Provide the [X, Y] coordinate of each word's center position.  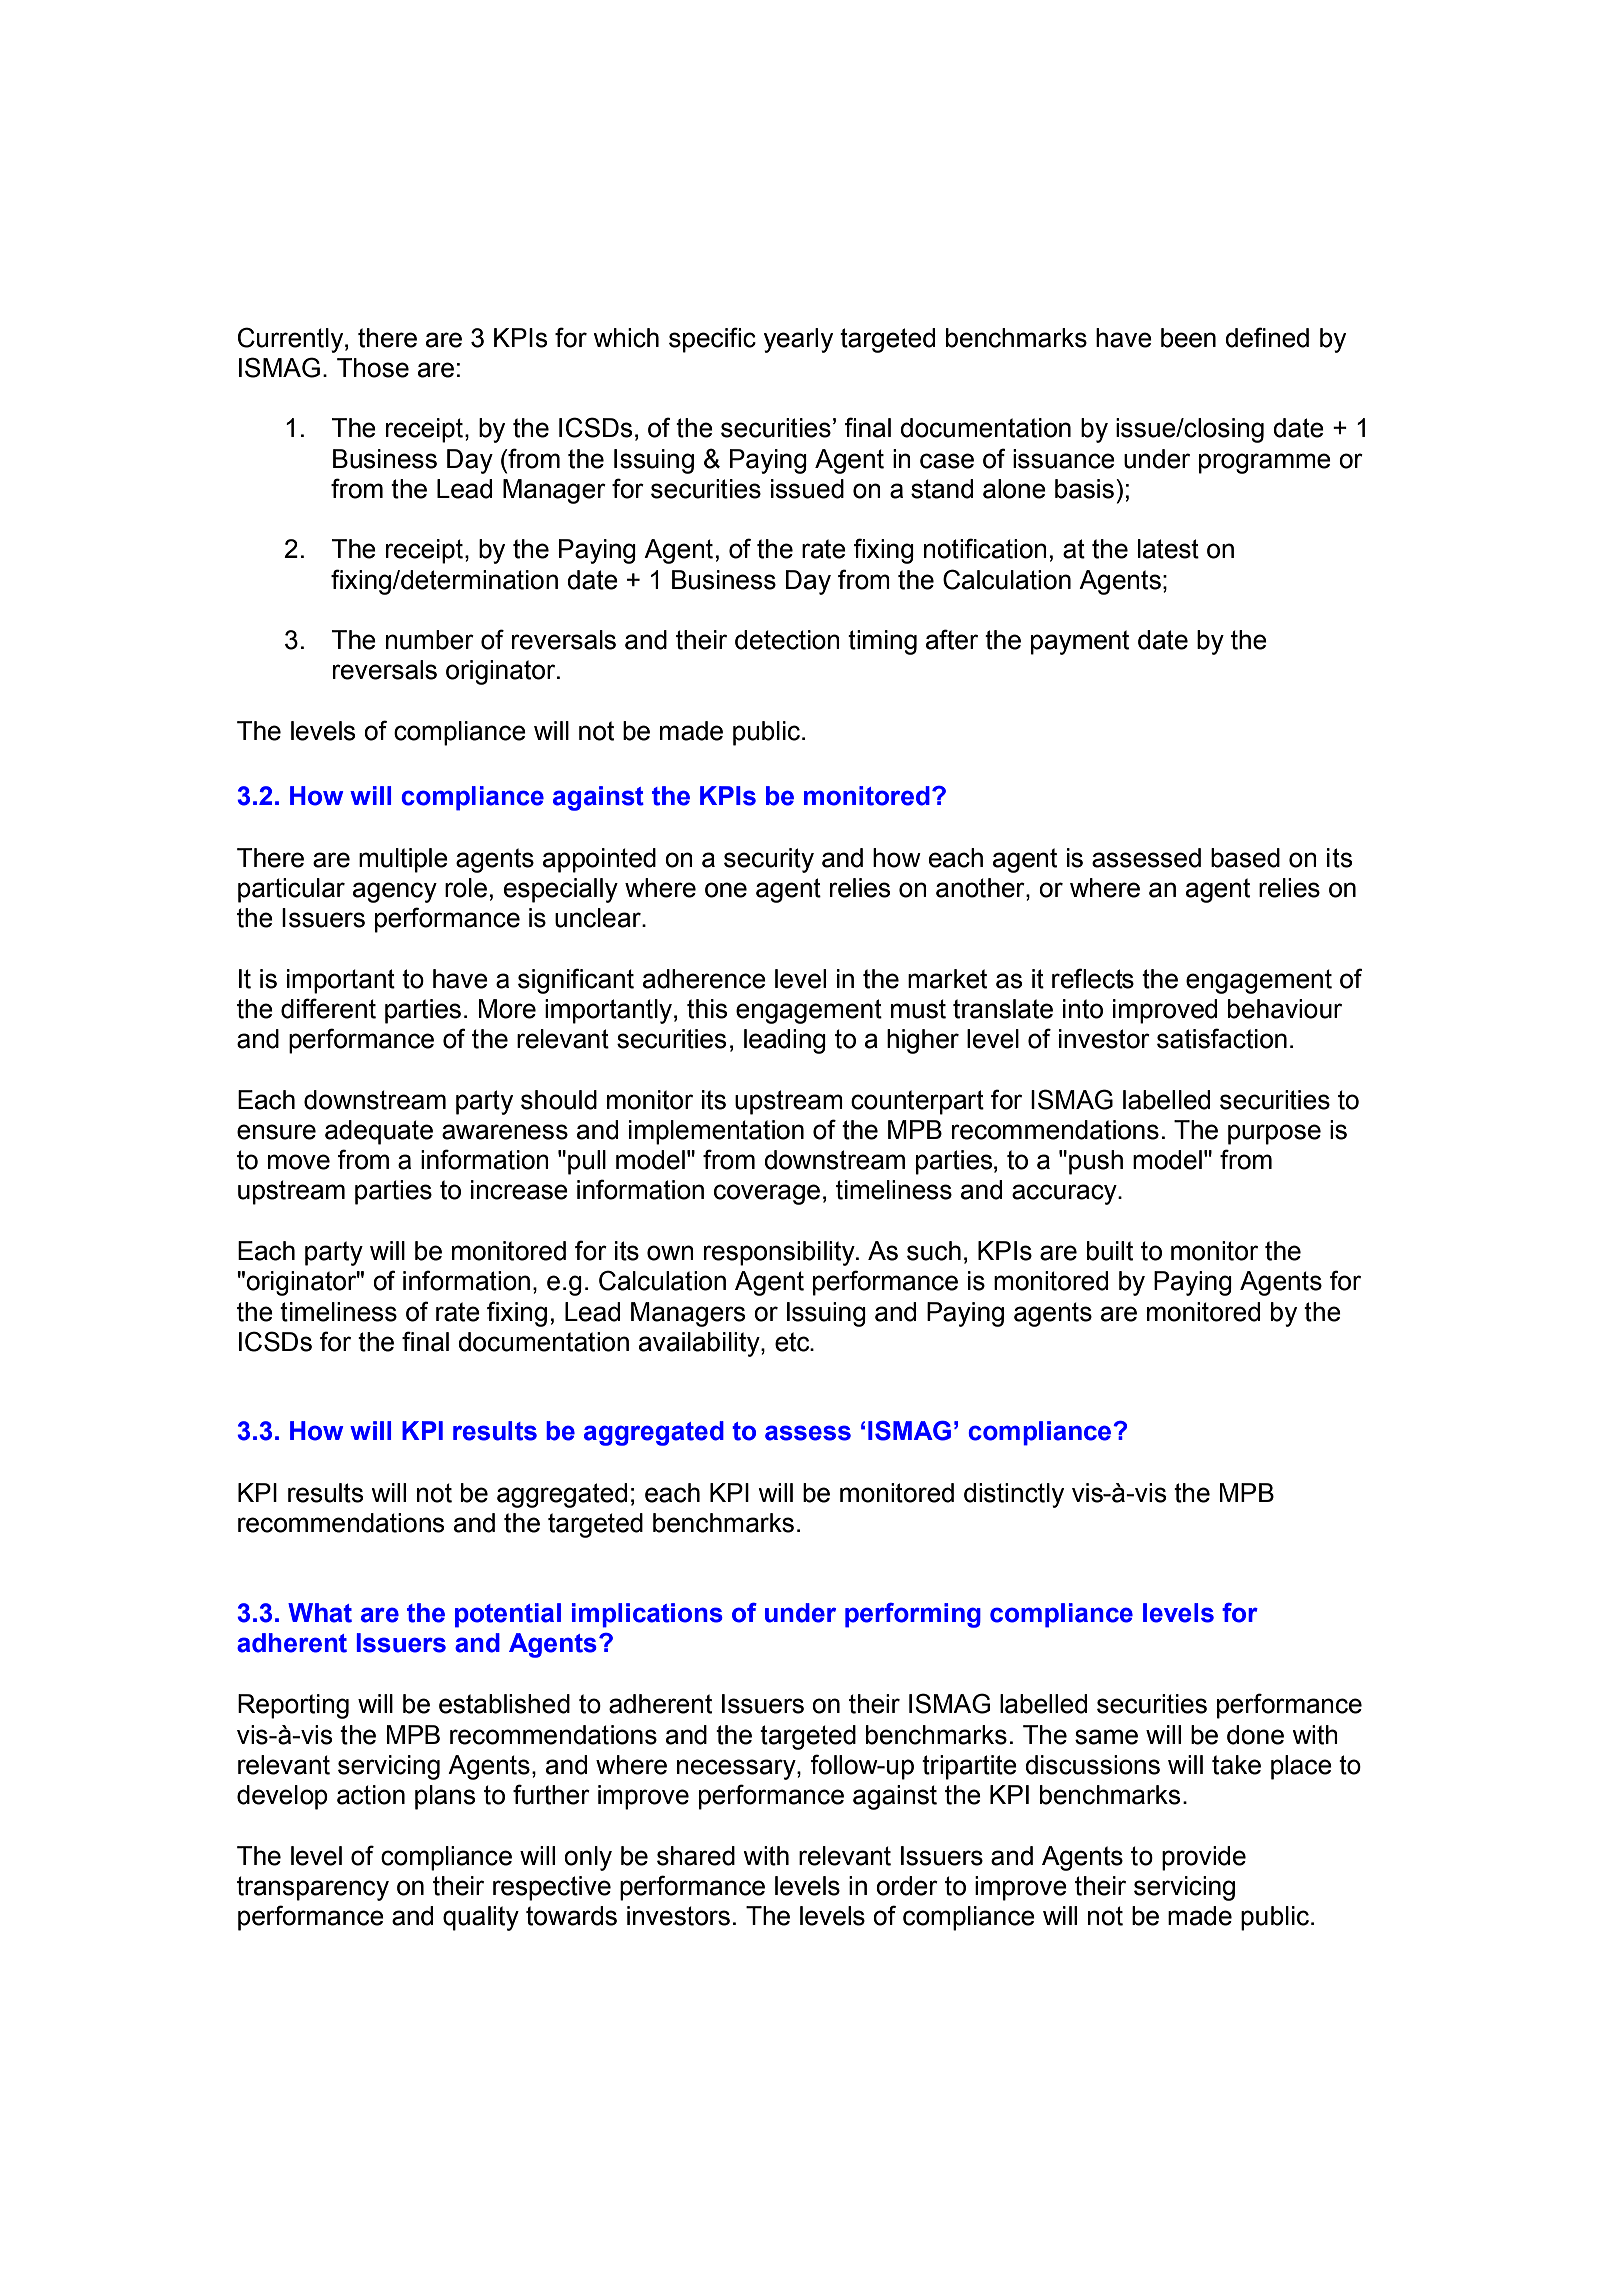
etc [793, 1342]
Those [373, 368]
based [1245, 858]
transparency [313, 1888]
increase [519, 1190]
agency [395, 892]
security [769, 860]
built [1110, 1251]
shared [696, 1856]
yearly [798, 340]
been [1188, 338]
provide [1204, 1858]
